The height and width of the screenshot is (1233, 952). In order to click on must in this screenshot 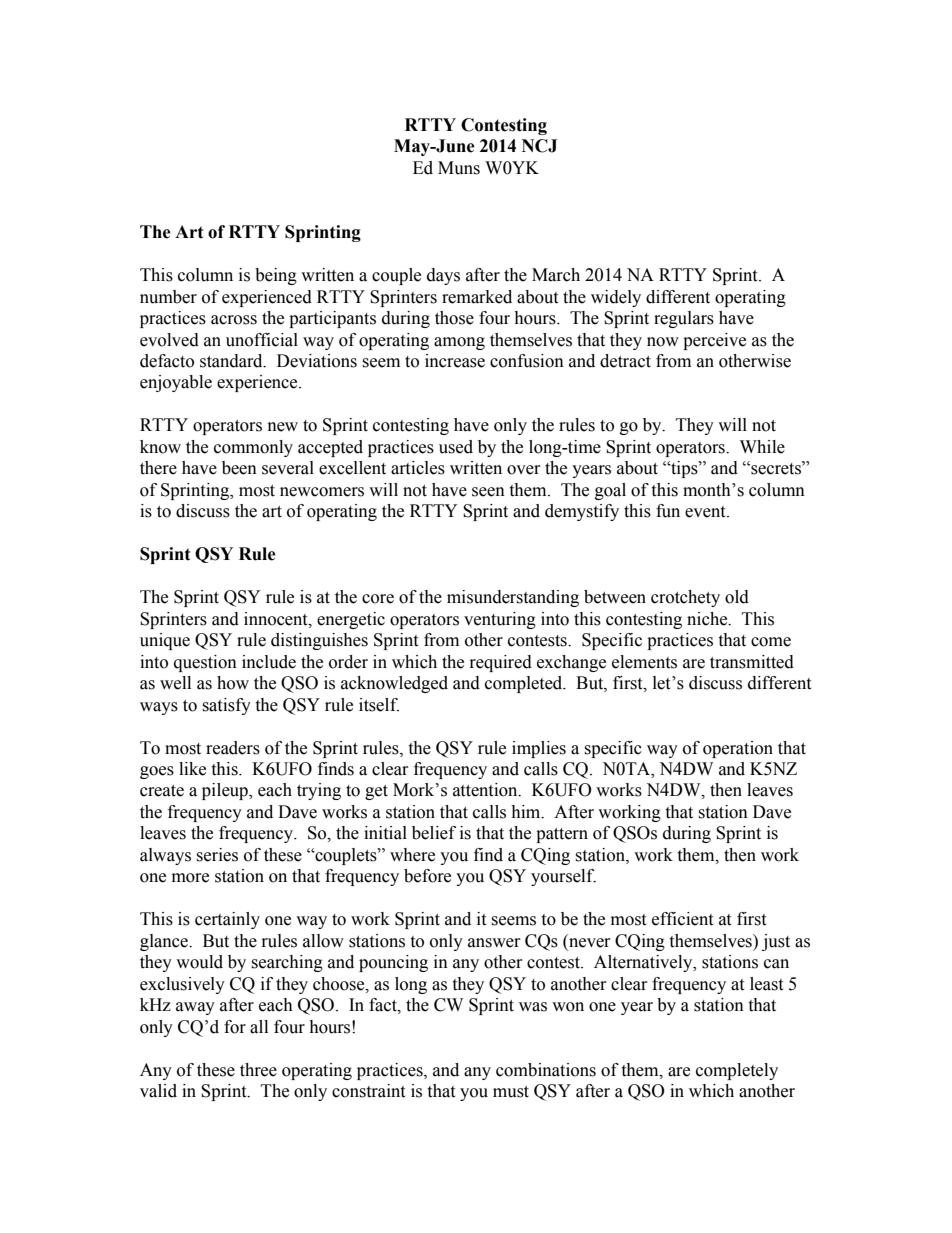, I will do `click(511, 1092)`.
